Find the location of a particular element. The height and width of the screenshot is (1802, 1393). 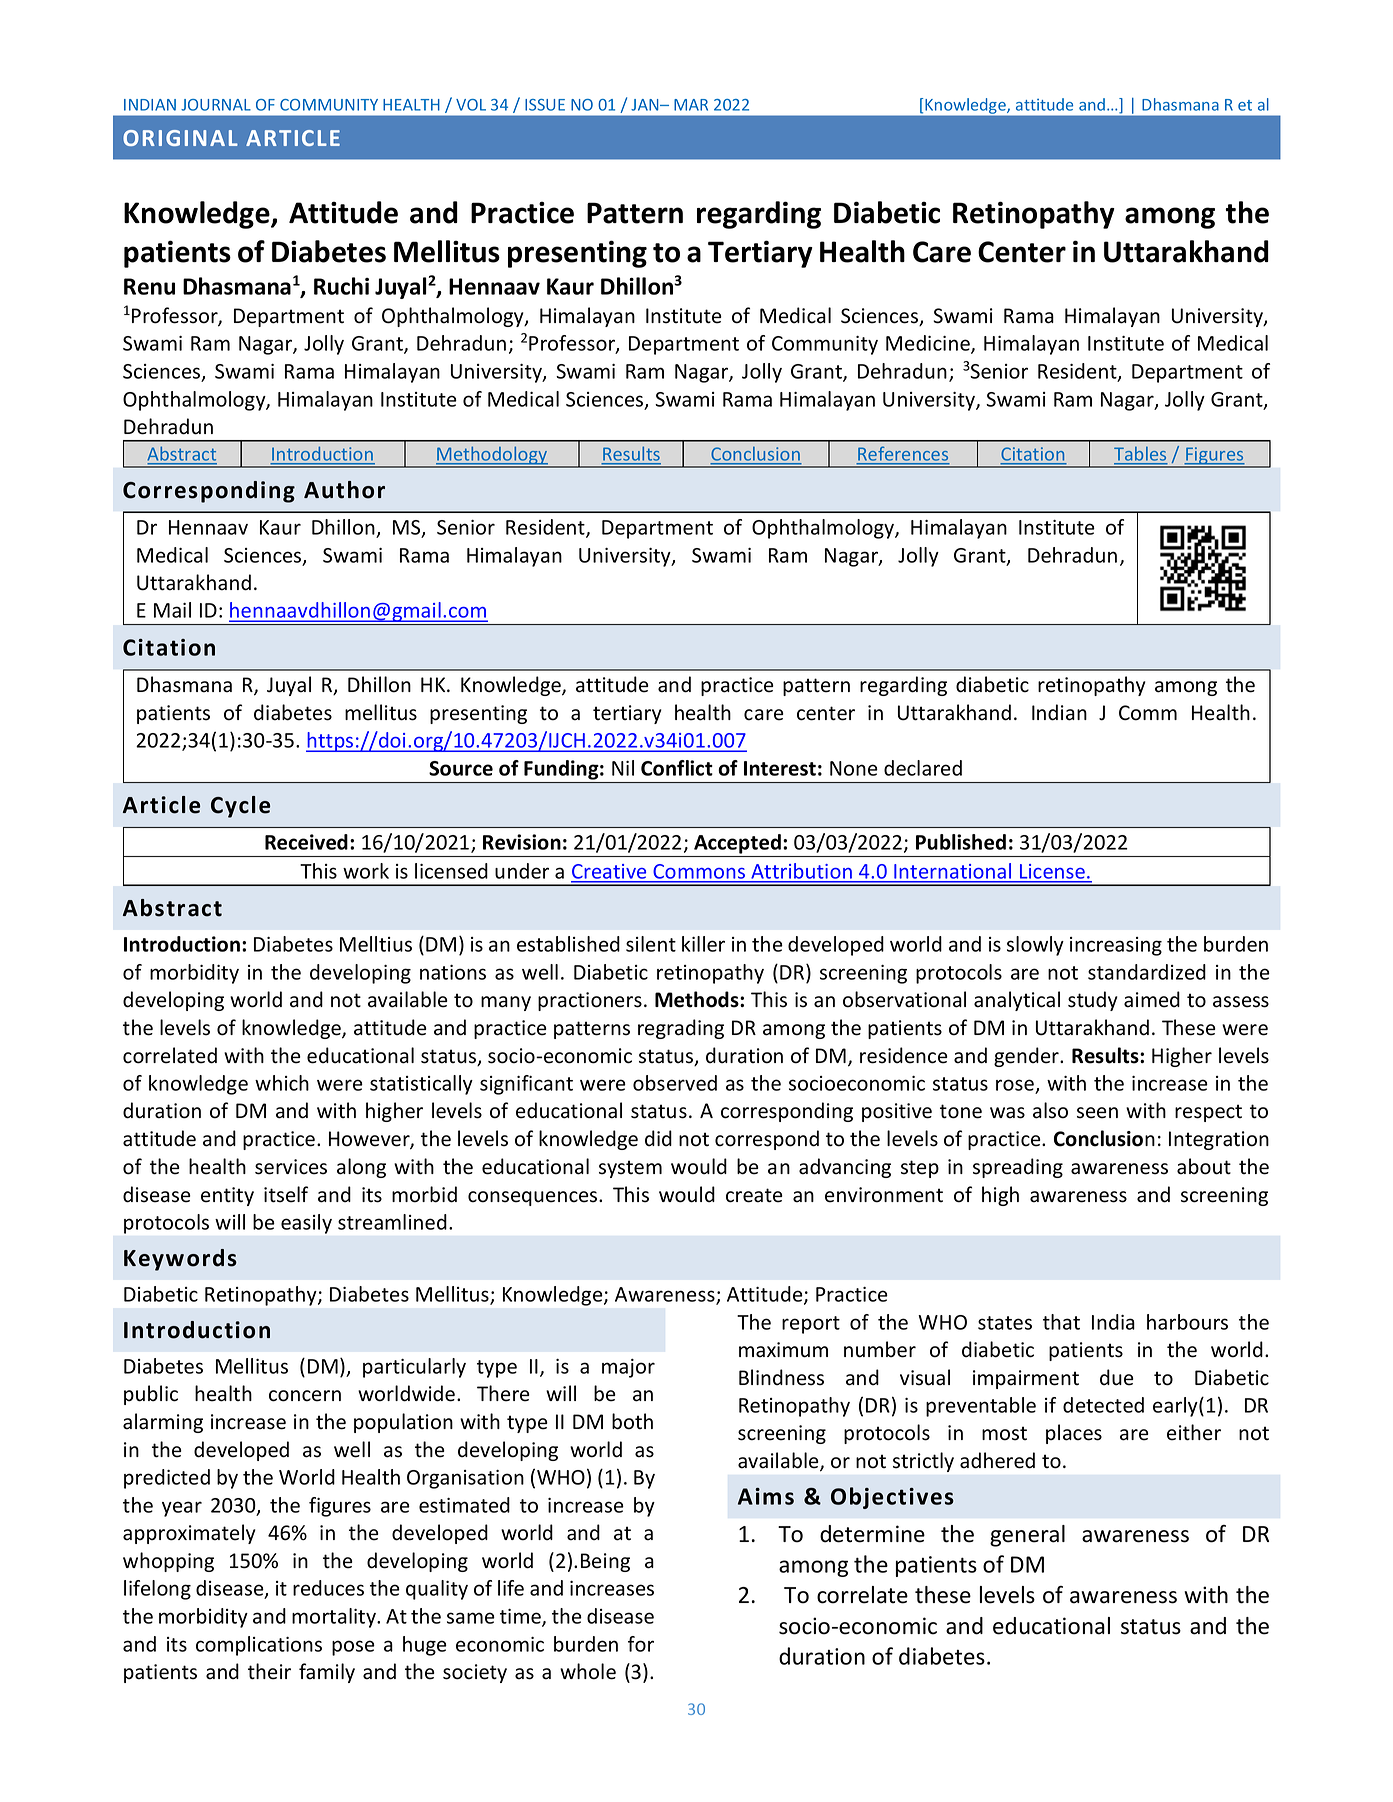

seen is located at coordinates (1097, 1113).
